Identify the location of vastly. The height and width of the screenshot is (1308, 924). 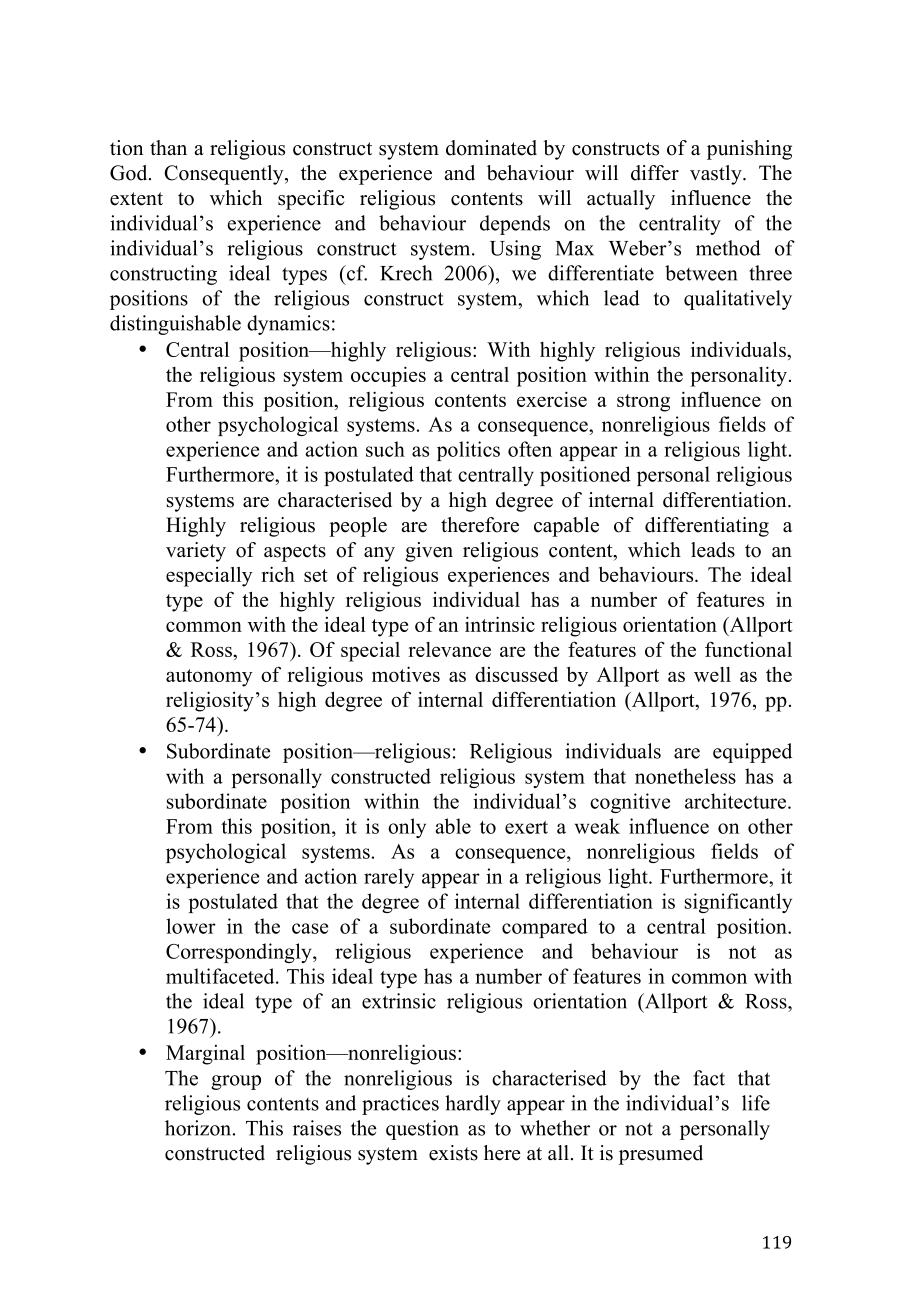
(717, 175).
